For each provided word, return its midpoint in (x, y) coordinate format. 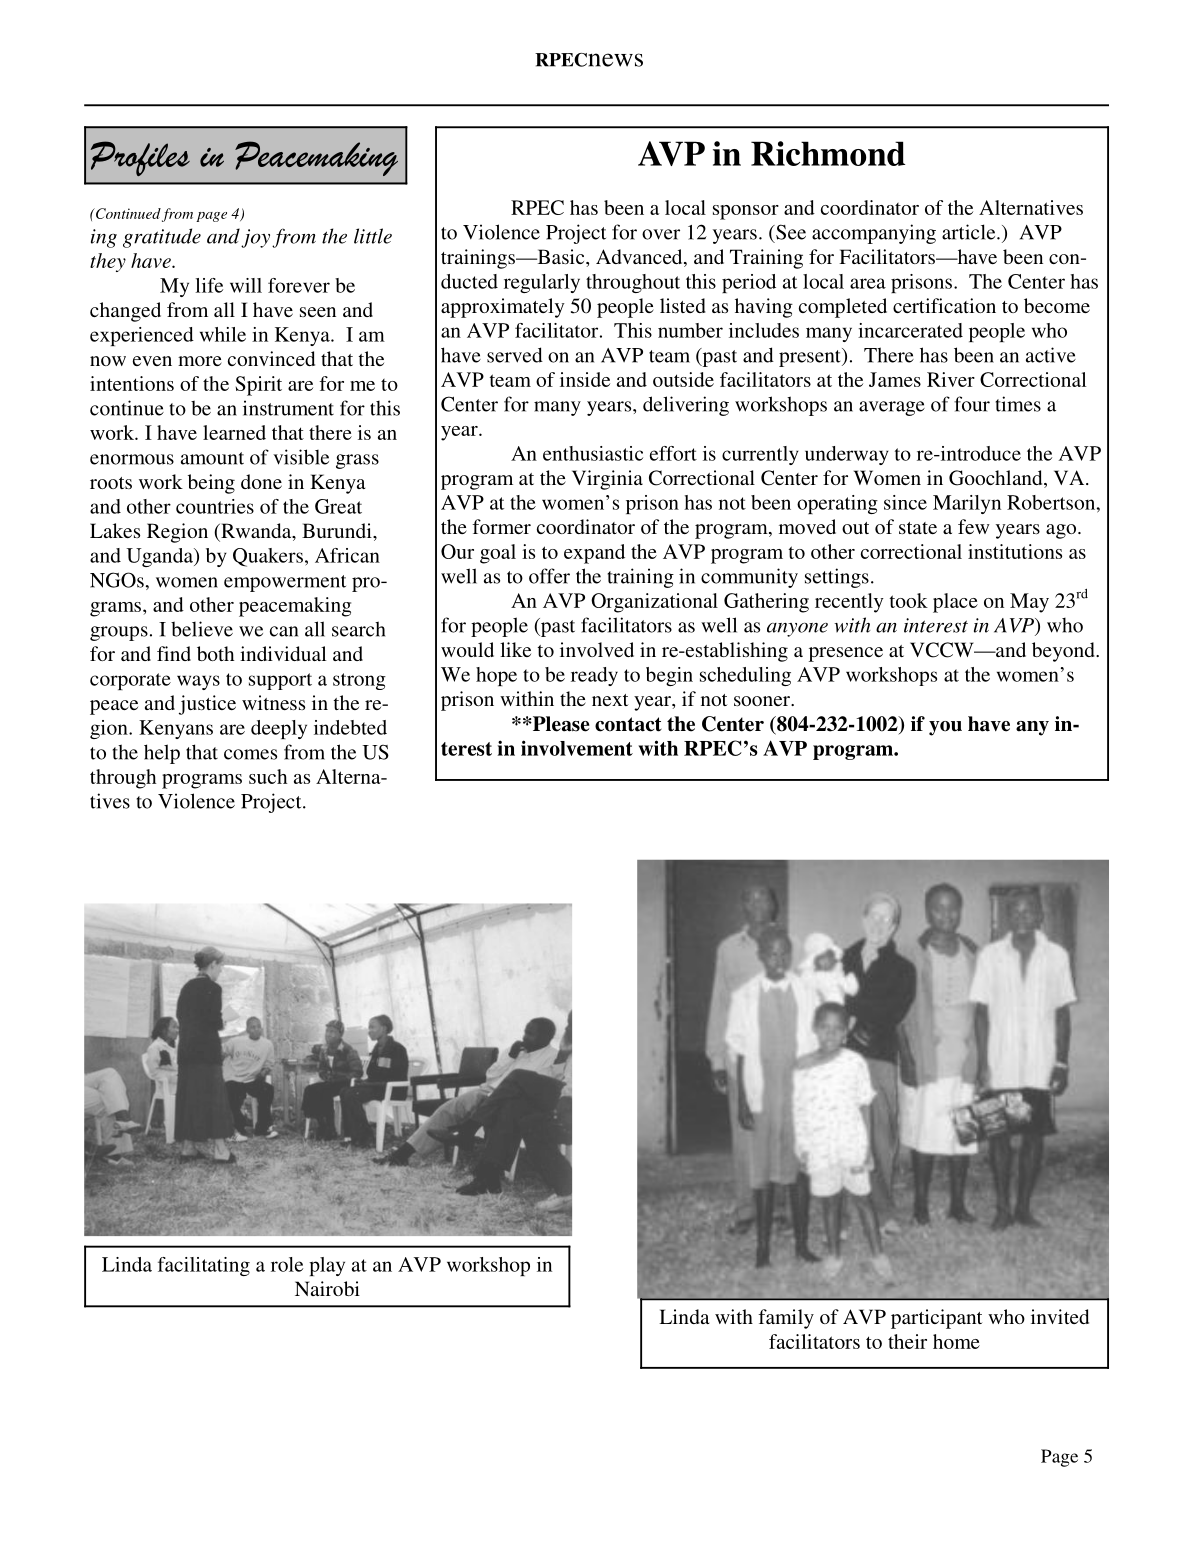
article (970, 232)
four (972, 404)
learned (234, 432)
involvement (577, 748)
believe (202, 629)
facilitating (204, 1266)
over (661, 234)
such (268, 776)
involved (597, 649)
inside (585, 379)
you (945, 728)
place (955, 603)
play (327, 1266)
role (287, 1264)
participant (936, 1319)
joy (255, 238)
